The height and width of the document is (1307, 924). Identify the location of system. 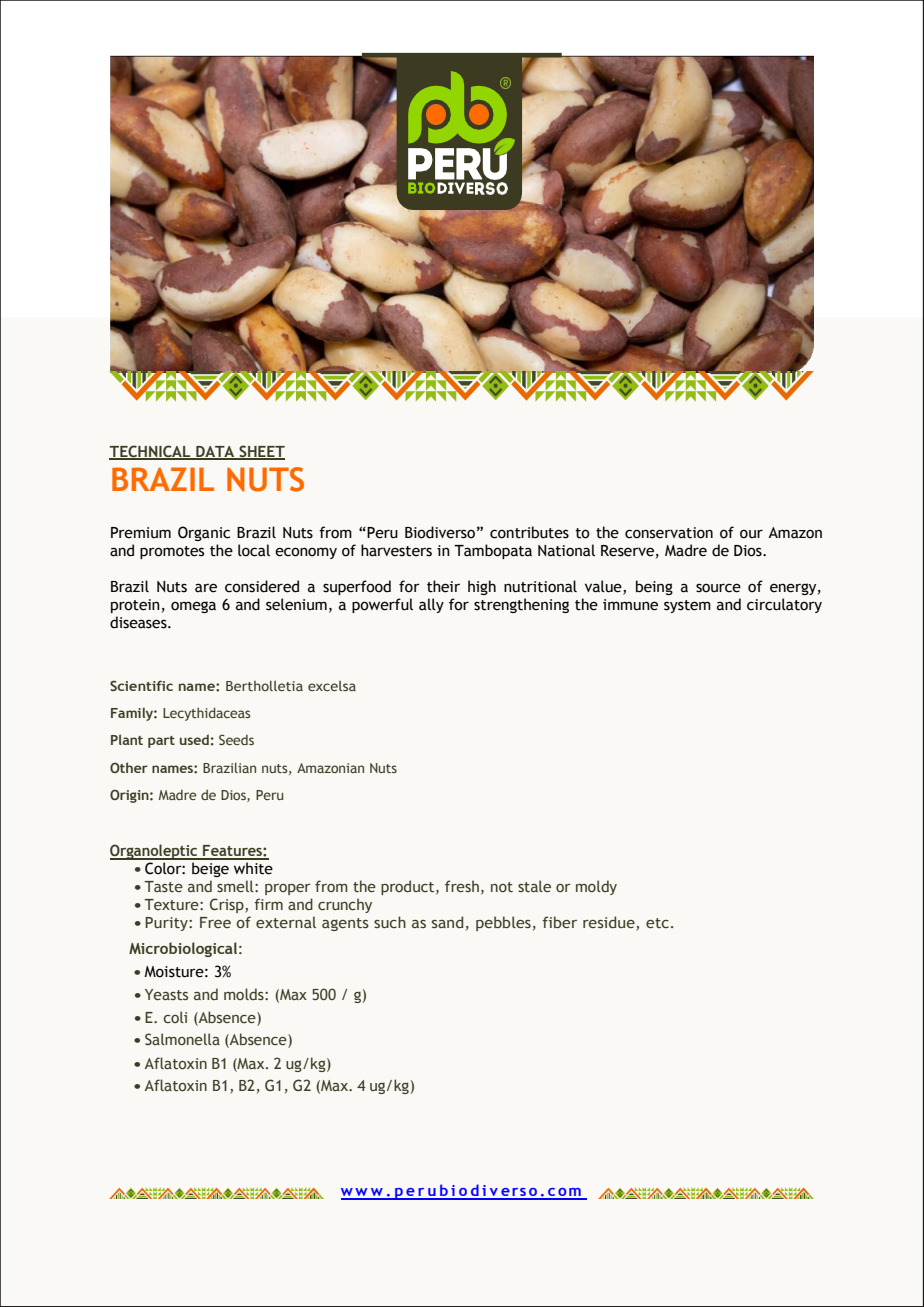
(687, 606).
